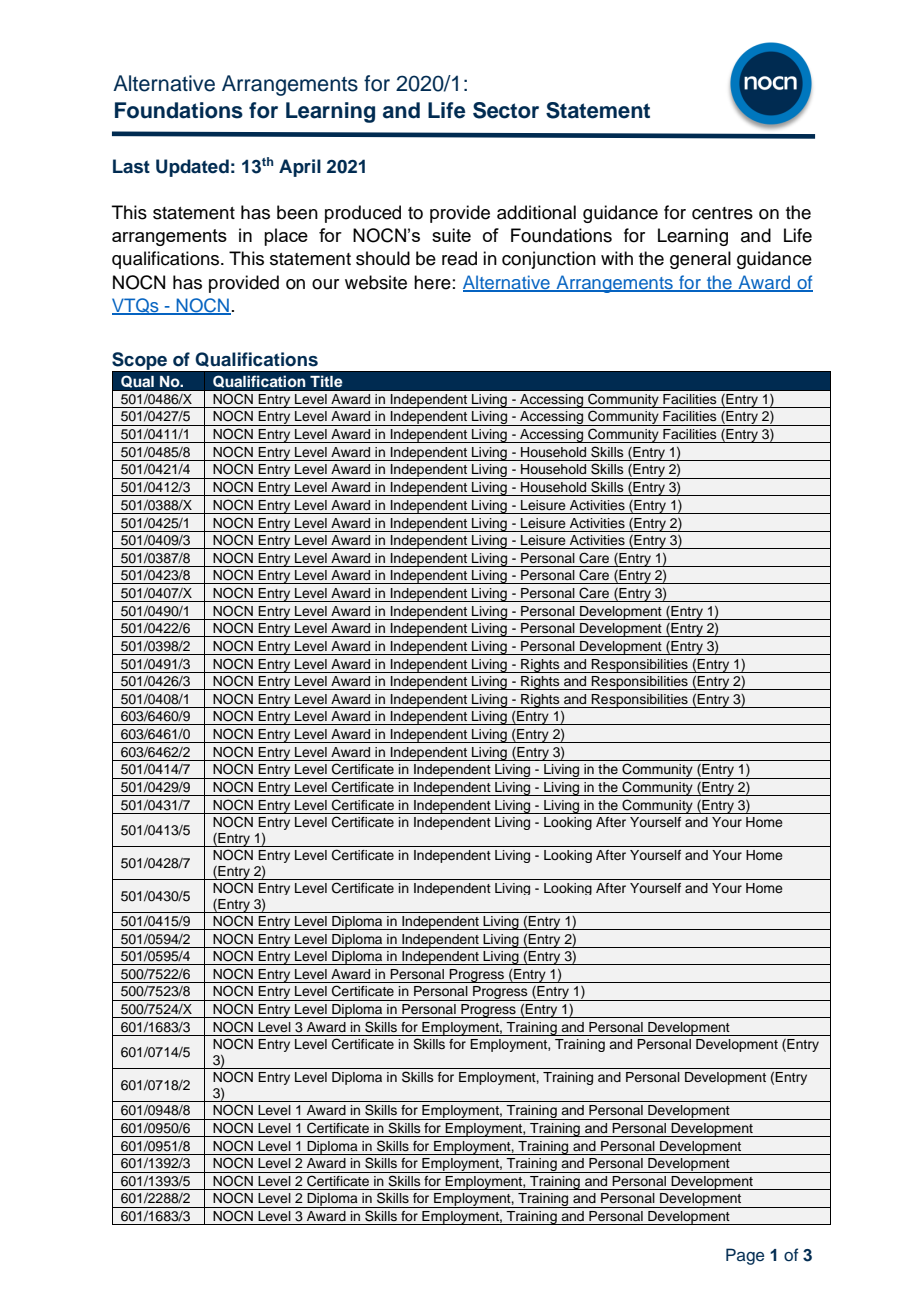 Image resolution: width=924 pixels, height=1308 pixels. What do you see at coordinates (745, 1256) in the screenshot?
I see `Page` at bounding box center [745, 1256].
